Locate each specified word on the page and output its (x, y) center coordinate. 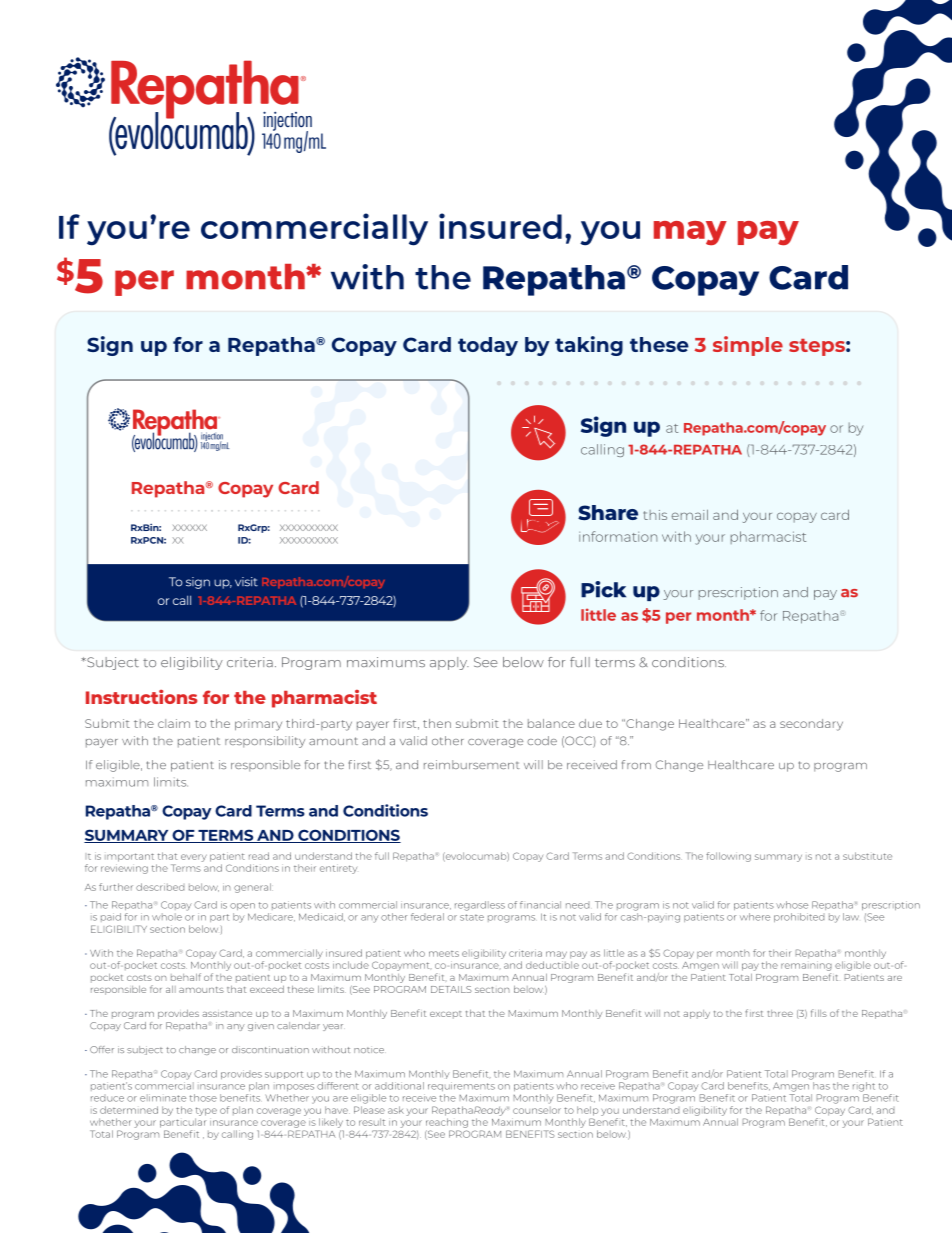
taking (589, 346)
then (437, 723)
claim (174, 723)
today (488, 346)
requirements (461, 1086)
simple (748, 346)
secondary (811, 725)
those (203, 1098)
